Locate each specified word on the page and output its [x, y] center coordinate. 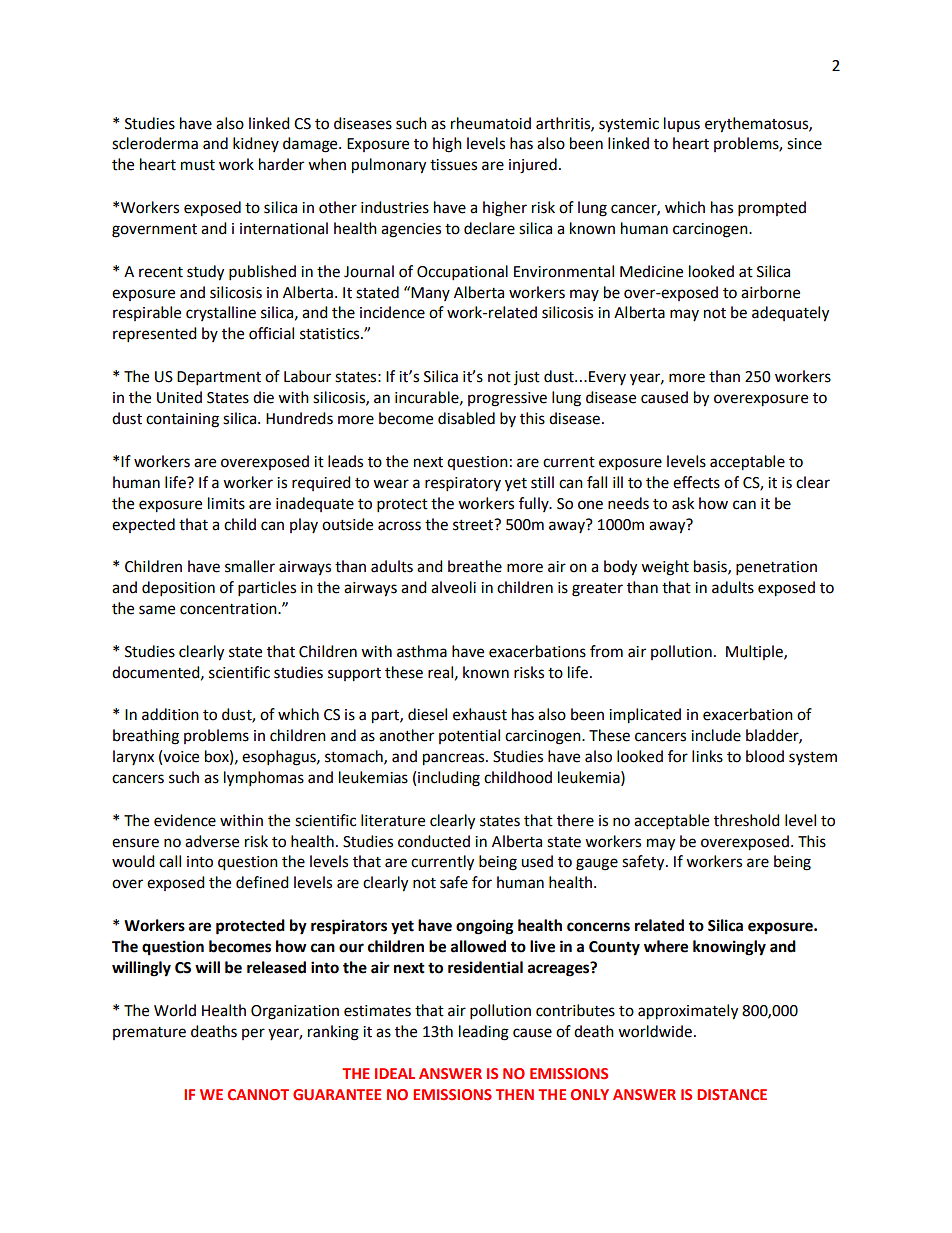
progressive [507, 399]
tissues [453, 165]
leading [484, 1033]
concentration [229, 609]
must [198, 165]
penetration [776, 568]
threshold [747, 820]
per [253, 1034]
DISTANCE [732, 1094]
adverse [212, 841]
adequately [790, 314]
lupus [682, 124]
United [179, 397]
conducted [434, 841]
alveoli [453, 587]
